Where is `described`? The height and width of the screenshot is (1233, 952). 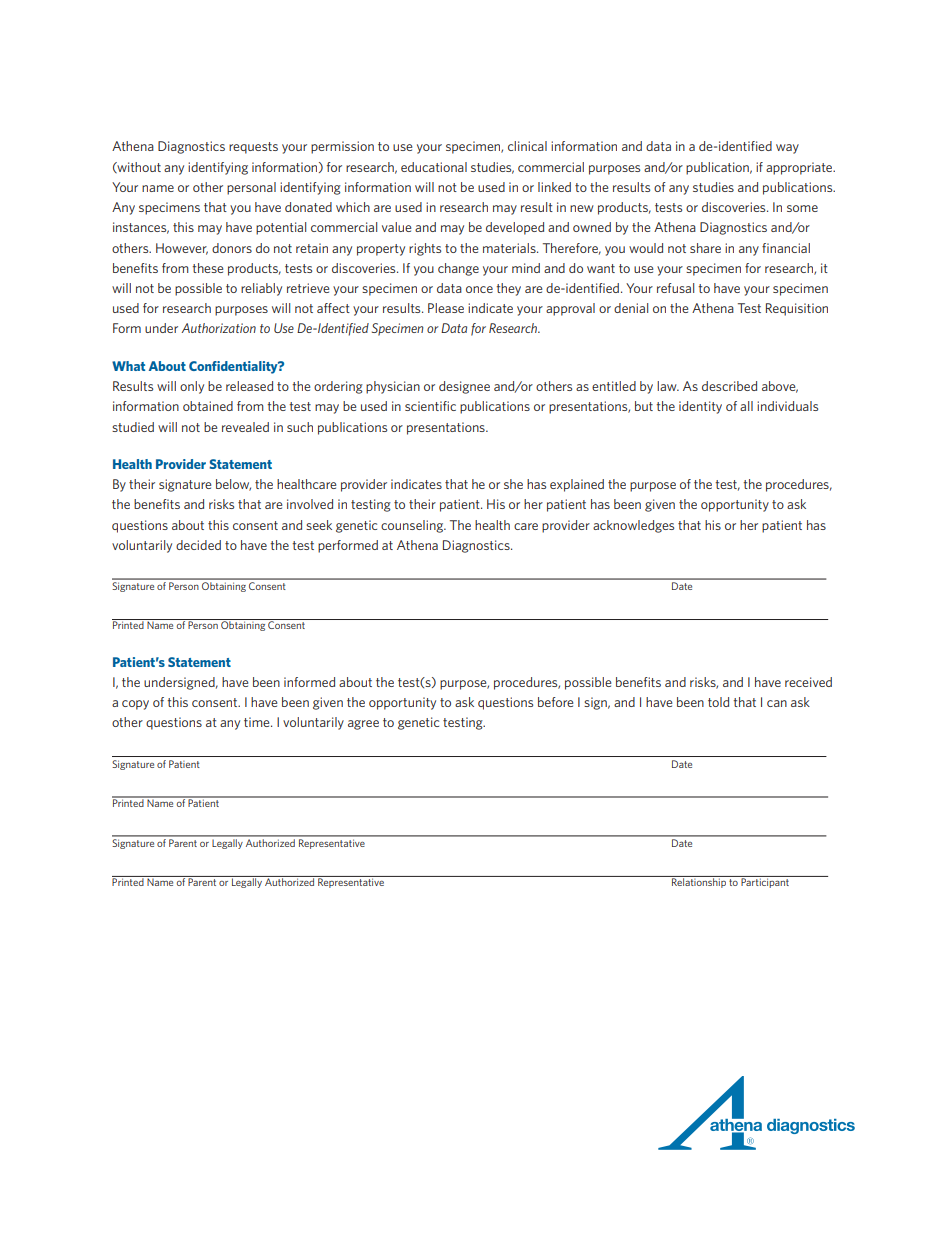 described is located at coordinates (729, 386).
